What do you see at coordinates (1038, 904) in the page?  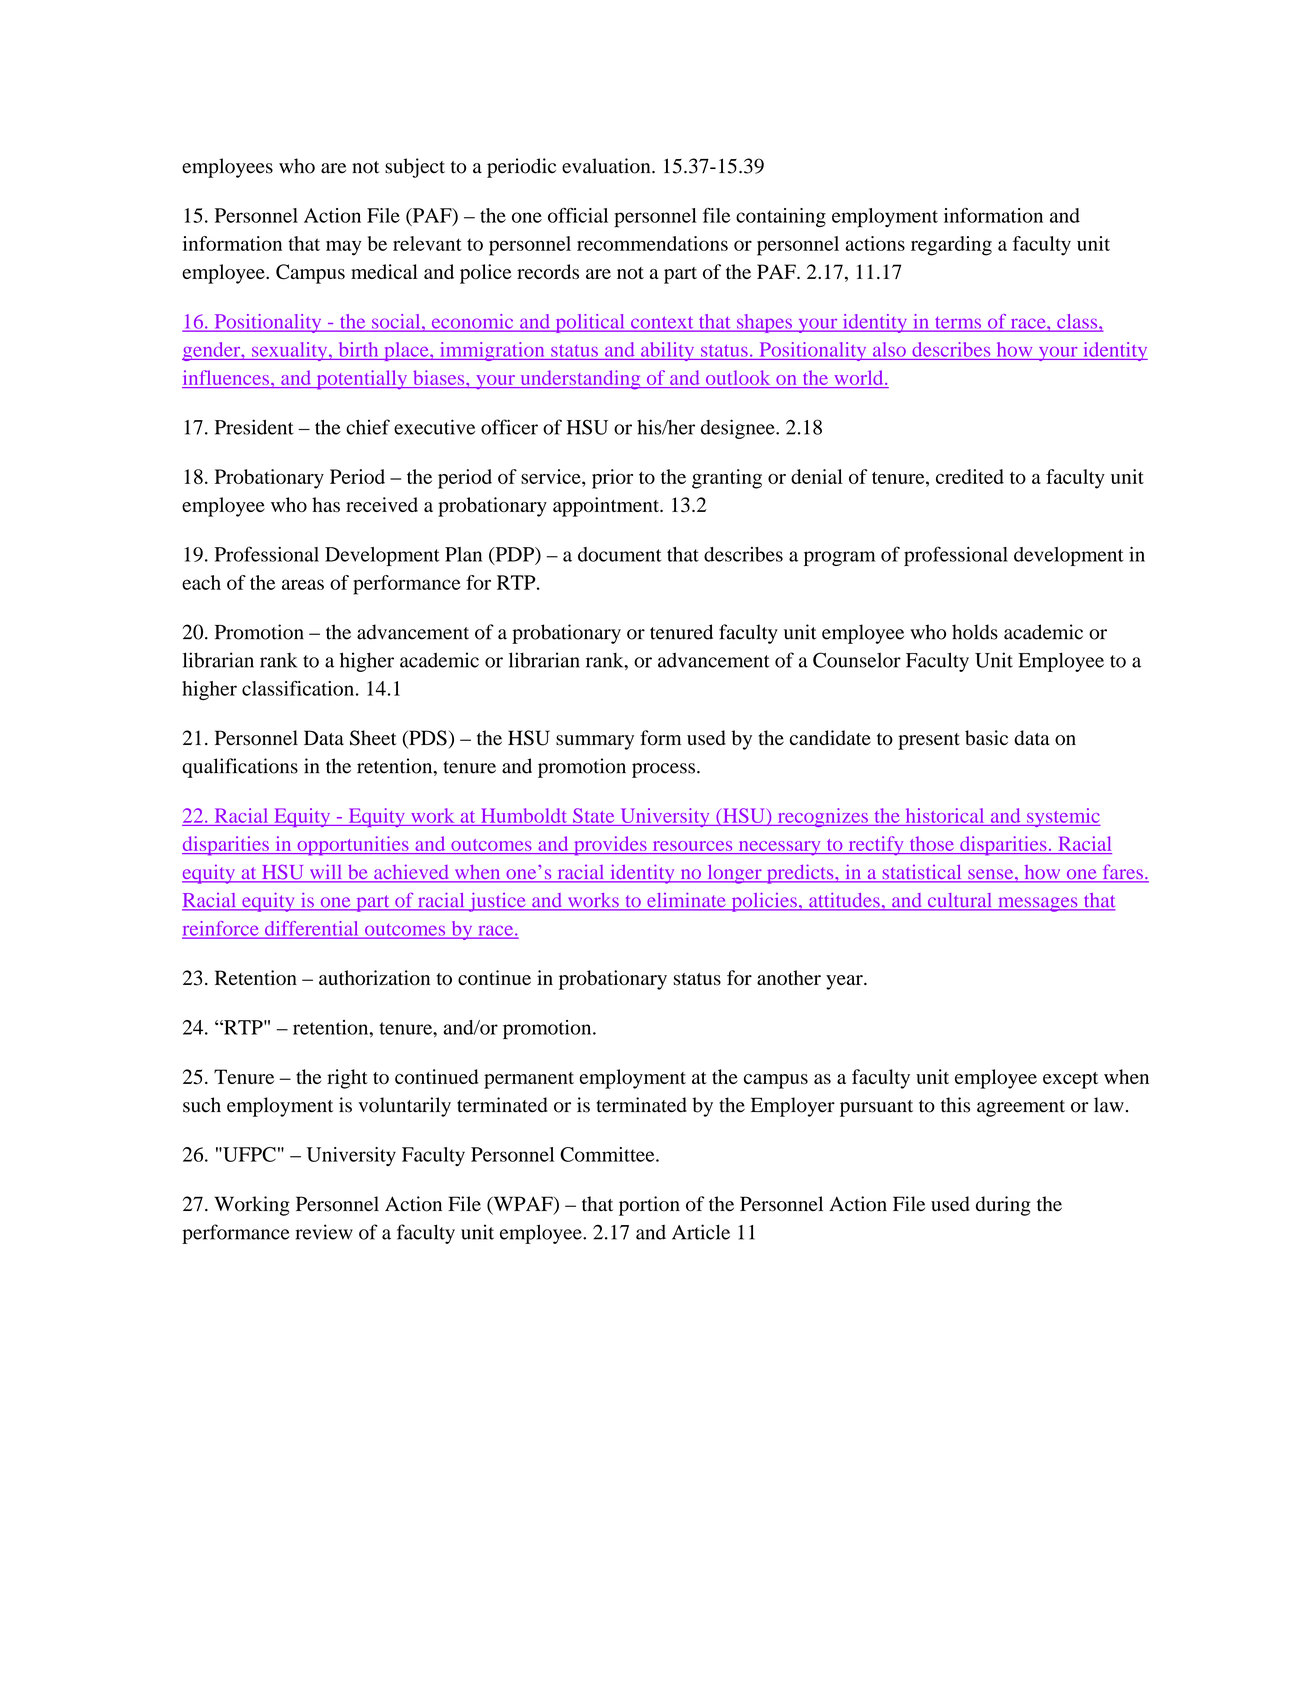 I see `messages` at bounding box center [1038, 904].
